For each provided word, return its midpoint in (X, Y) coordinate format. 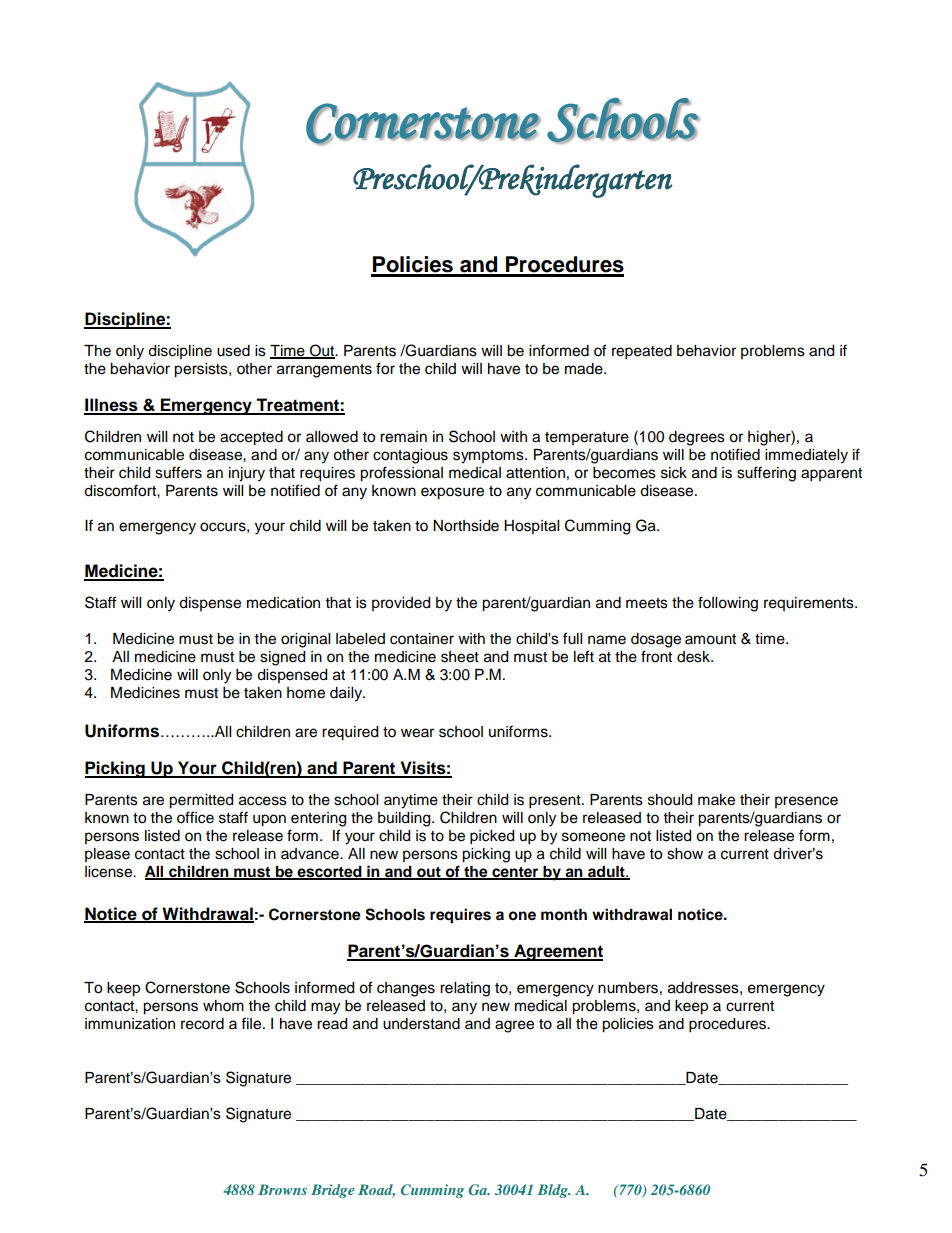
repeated (642, 352)
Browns (282, 1189)
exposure (452, 493)
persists (202, 370)
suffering (766, 474)
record (202, 1024)
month (564, 915)
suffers (178, 472)
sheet (460, 657)
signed (282, 658)
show (685, 854)
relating (465, 989)
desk (694, 657)
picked (492, 837)
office (195, 817)
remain (403, 437)
